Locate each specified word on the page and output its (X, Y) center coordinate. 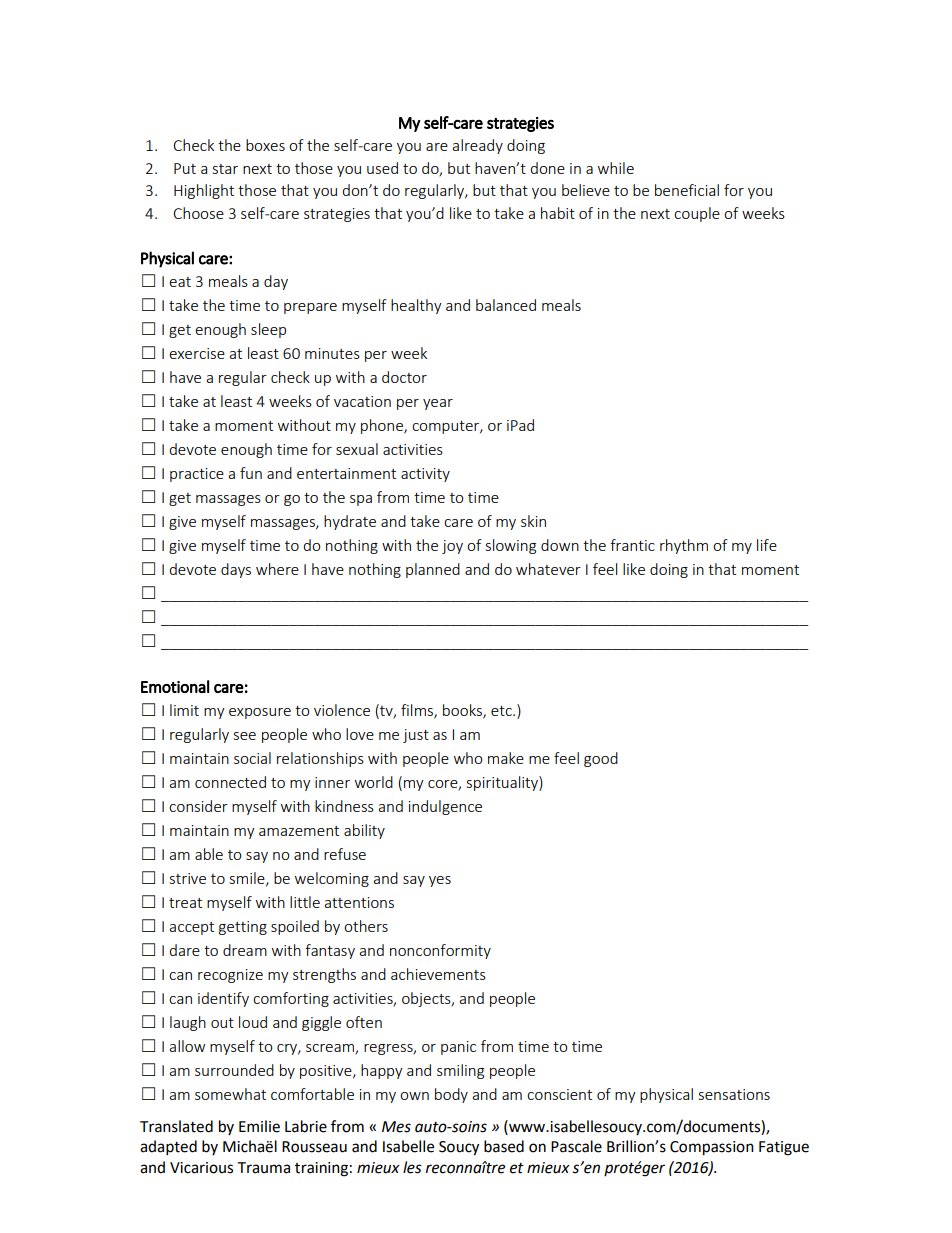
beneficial (687, 190)
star (225, 169)
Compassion (712, 1148)
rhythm (684, 546)
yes (440, 881)
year (438, 404)
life (767, 545)
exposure (260, 713)
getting (243, 928)
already (477, 146)
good (601, 759)
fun (251, 473)
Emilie (259, 1126)
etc (502, 711)
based (504, 1146)
